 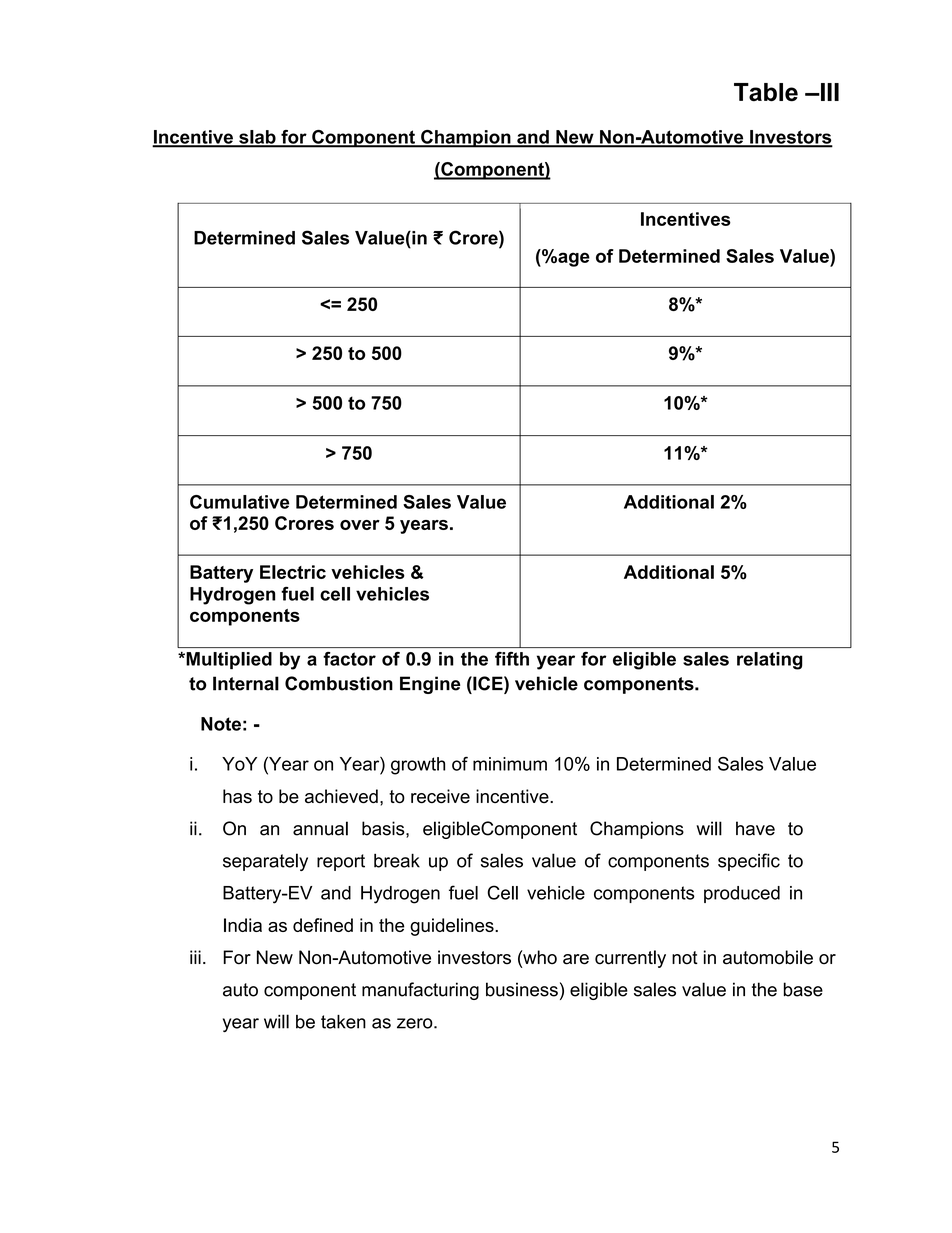 I want to click on taken, so click(x=343, y=1022).
